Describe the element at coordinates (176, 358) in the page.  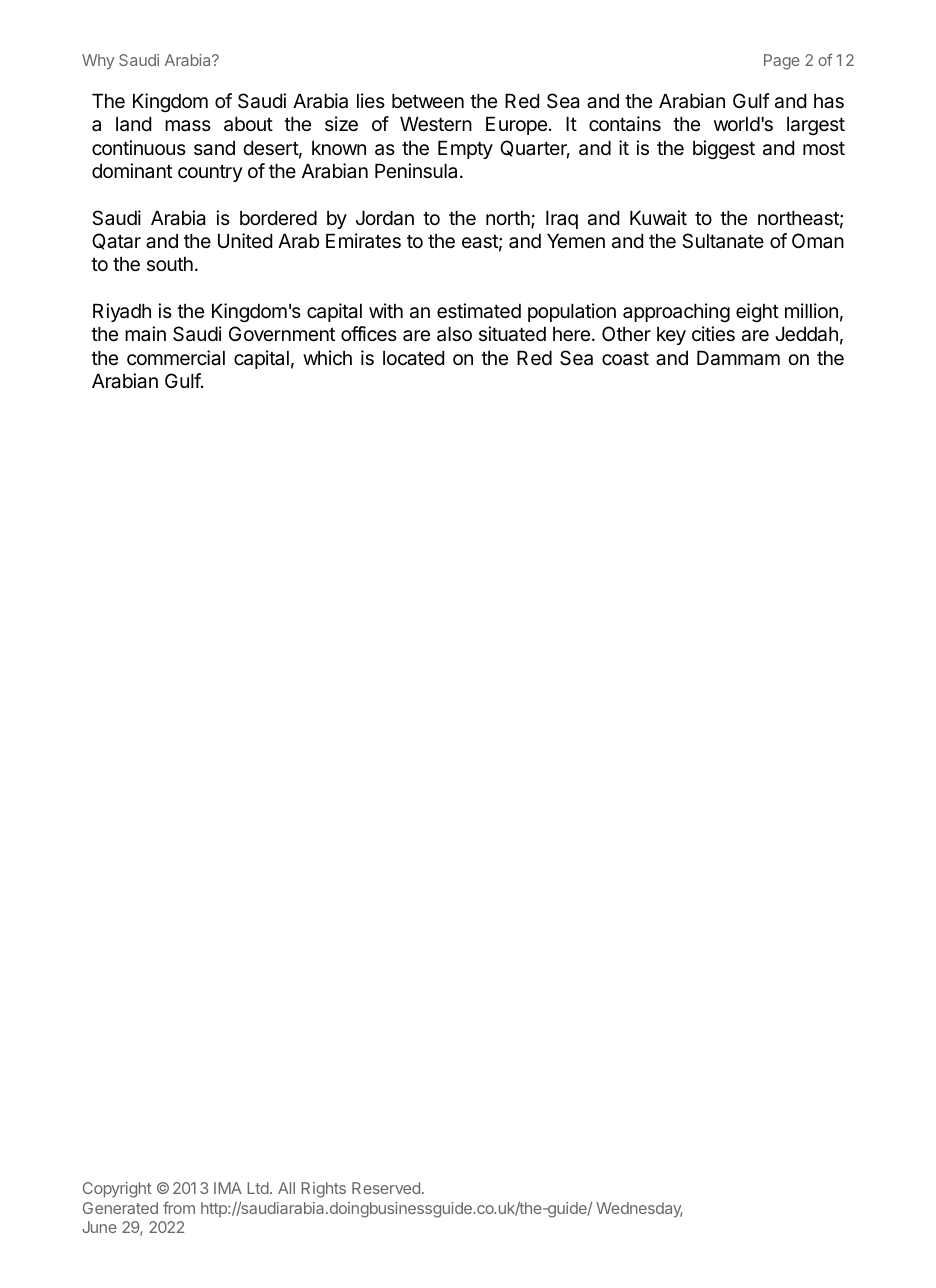
I see `commercial` at that location.
